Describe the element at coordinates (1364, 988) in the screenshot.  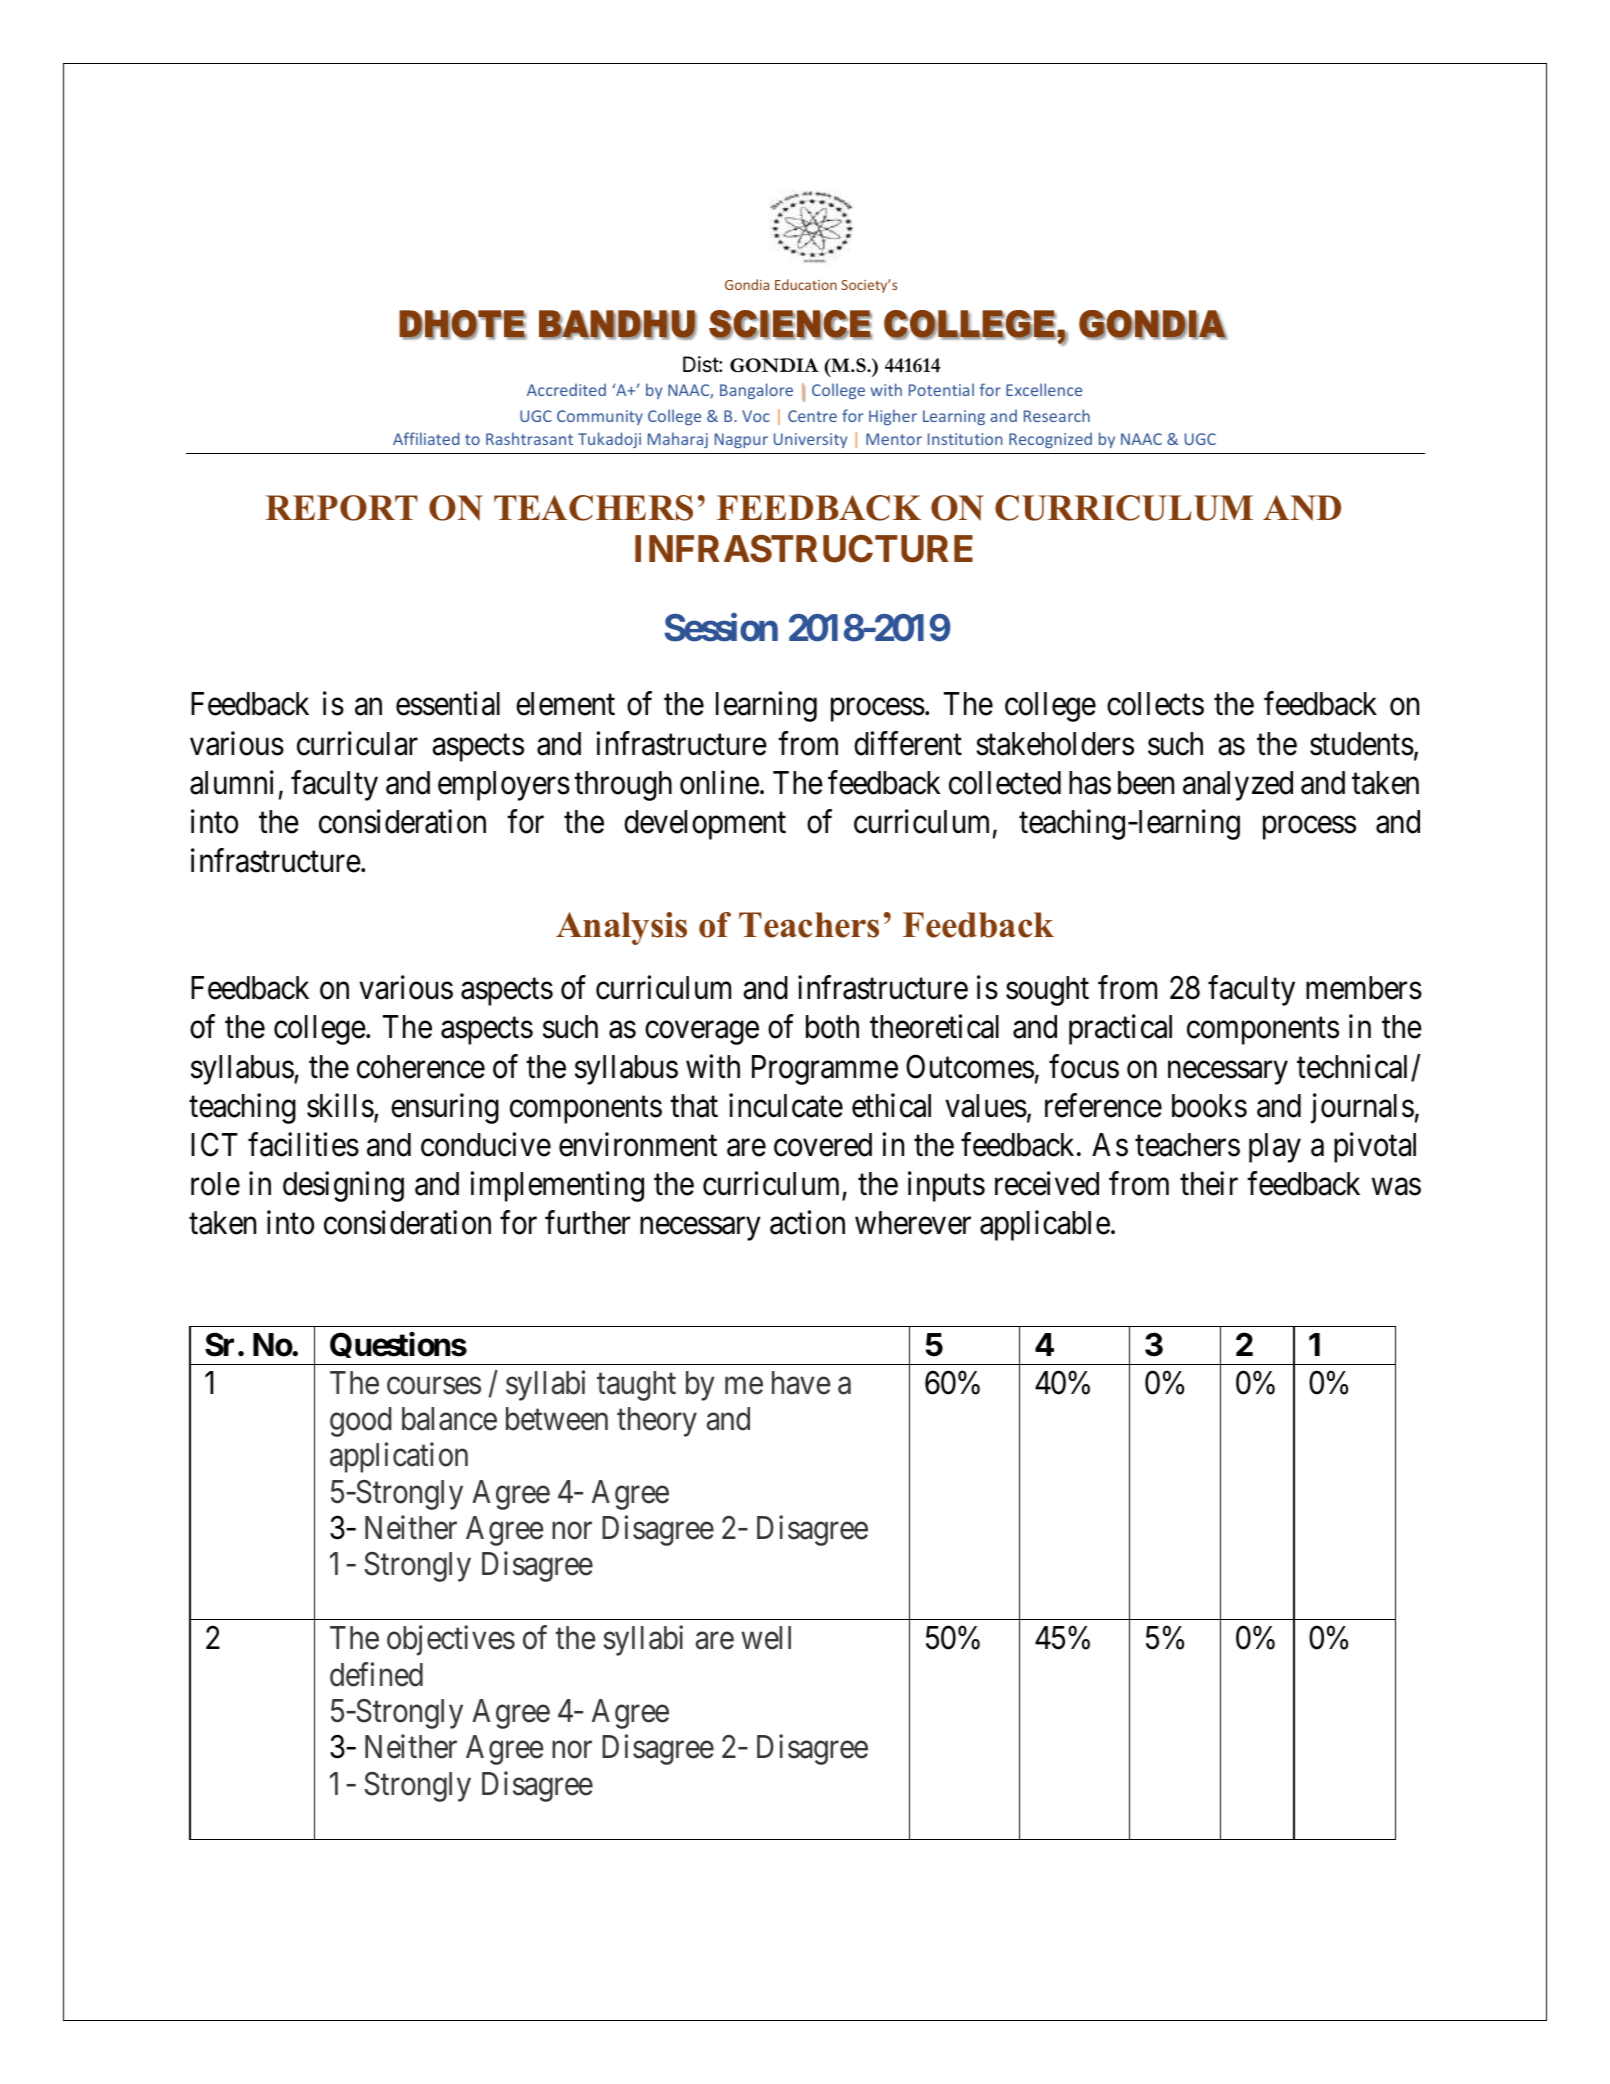
I see `members` at that location.
